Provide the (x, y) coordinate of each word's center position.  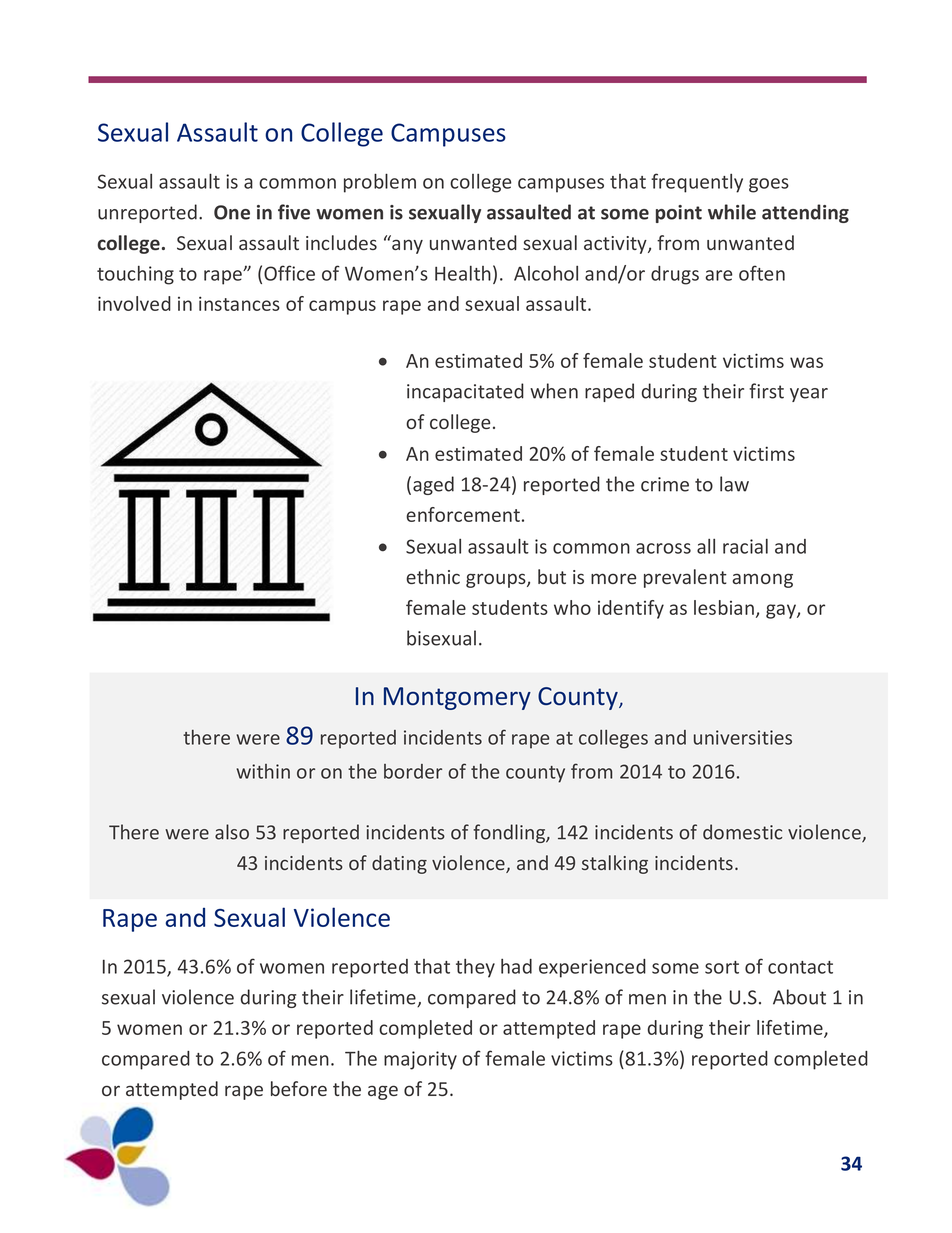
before (299, 1088)
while (732, 212)
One (232, 212)
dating (399, 864)
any (407, 246)
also (232, 832)
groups (497, 580)
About (799, 997)
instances (239, 303)
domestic (742, 832)
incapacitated (465, 392)
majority (420, 1060)
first (766, 391)
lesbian (724, 607)
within (263, 771)
